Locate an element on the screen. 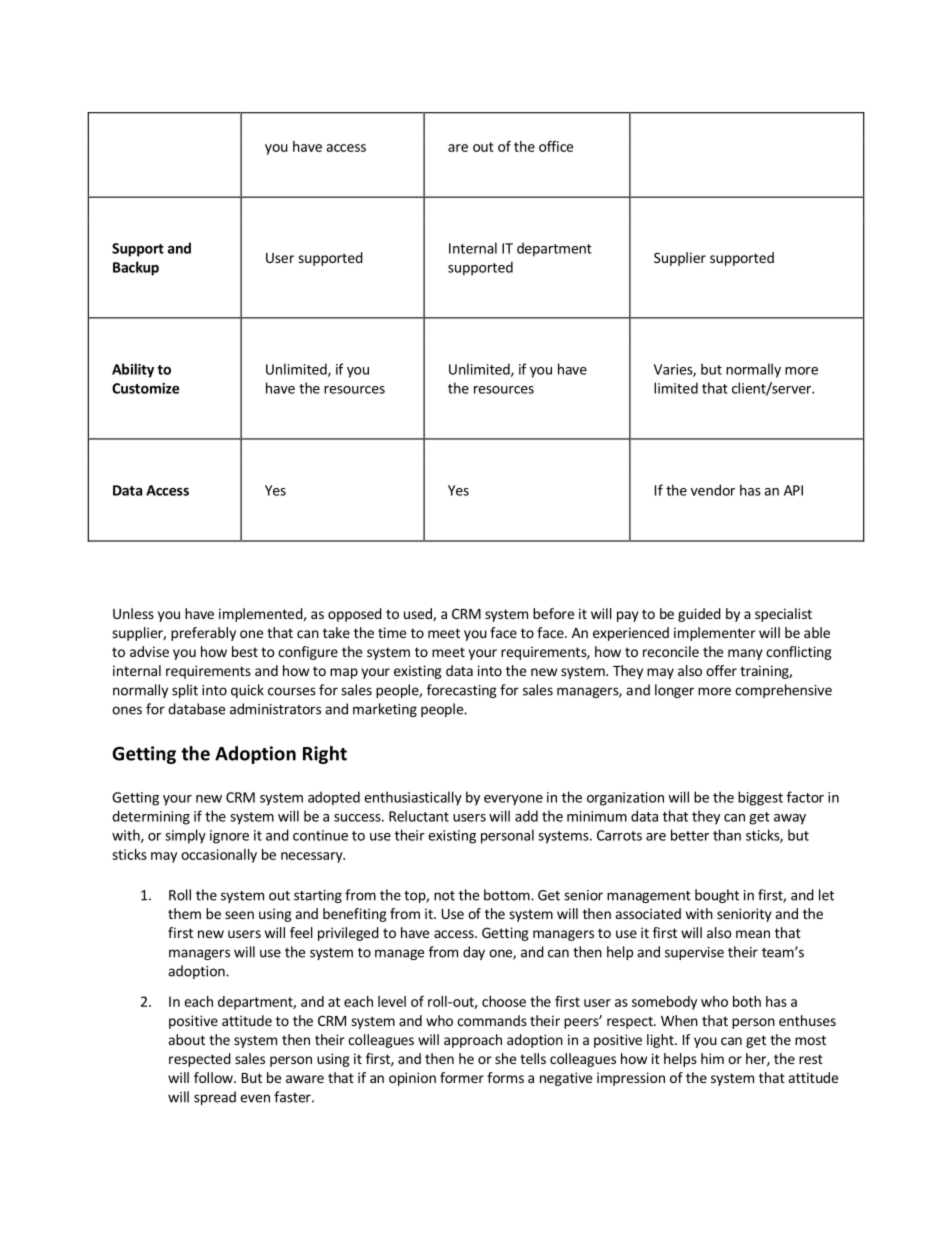  specialist is located at coordinates (783, 615).
